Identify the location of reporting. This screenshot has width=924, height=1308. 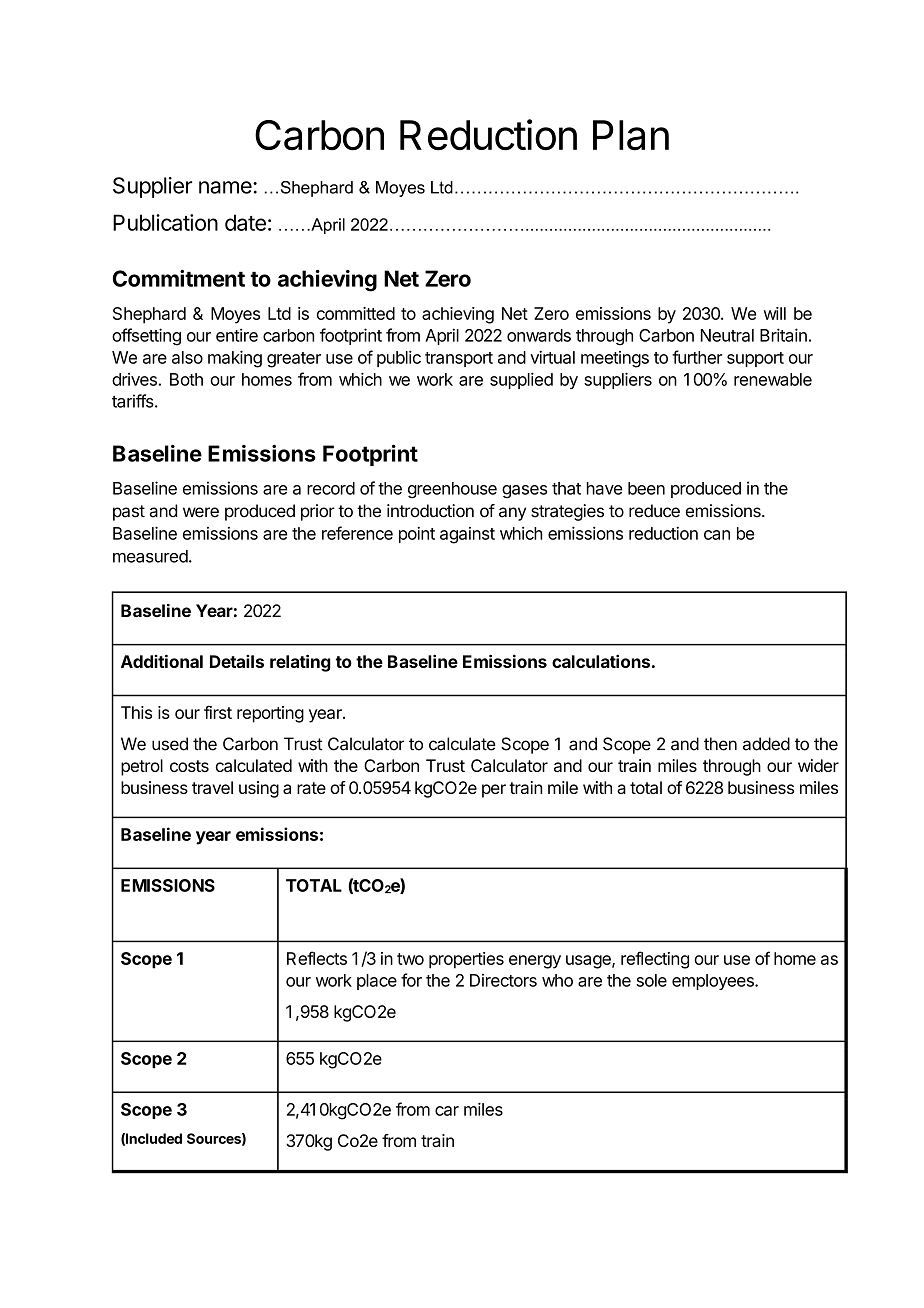
(270, 714).
